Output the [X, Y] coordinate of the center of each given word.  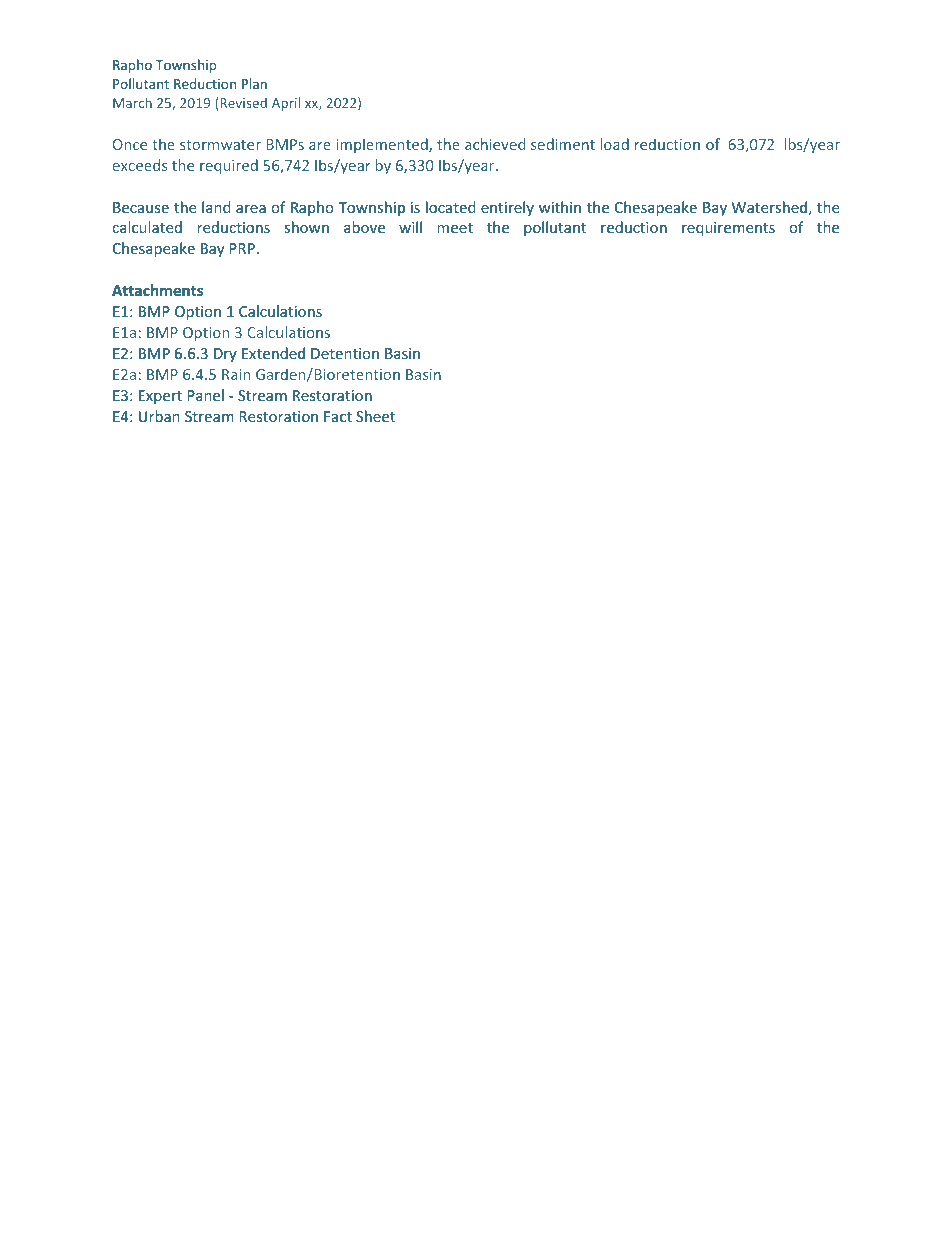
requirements [728, 229]
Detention [345, 353]
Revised [243, 102]
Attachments [157, 290]
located [451, 207]
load [615, 144]
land [216, 207]
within [560, 207]
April [286, 104]
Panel [205, 395]
